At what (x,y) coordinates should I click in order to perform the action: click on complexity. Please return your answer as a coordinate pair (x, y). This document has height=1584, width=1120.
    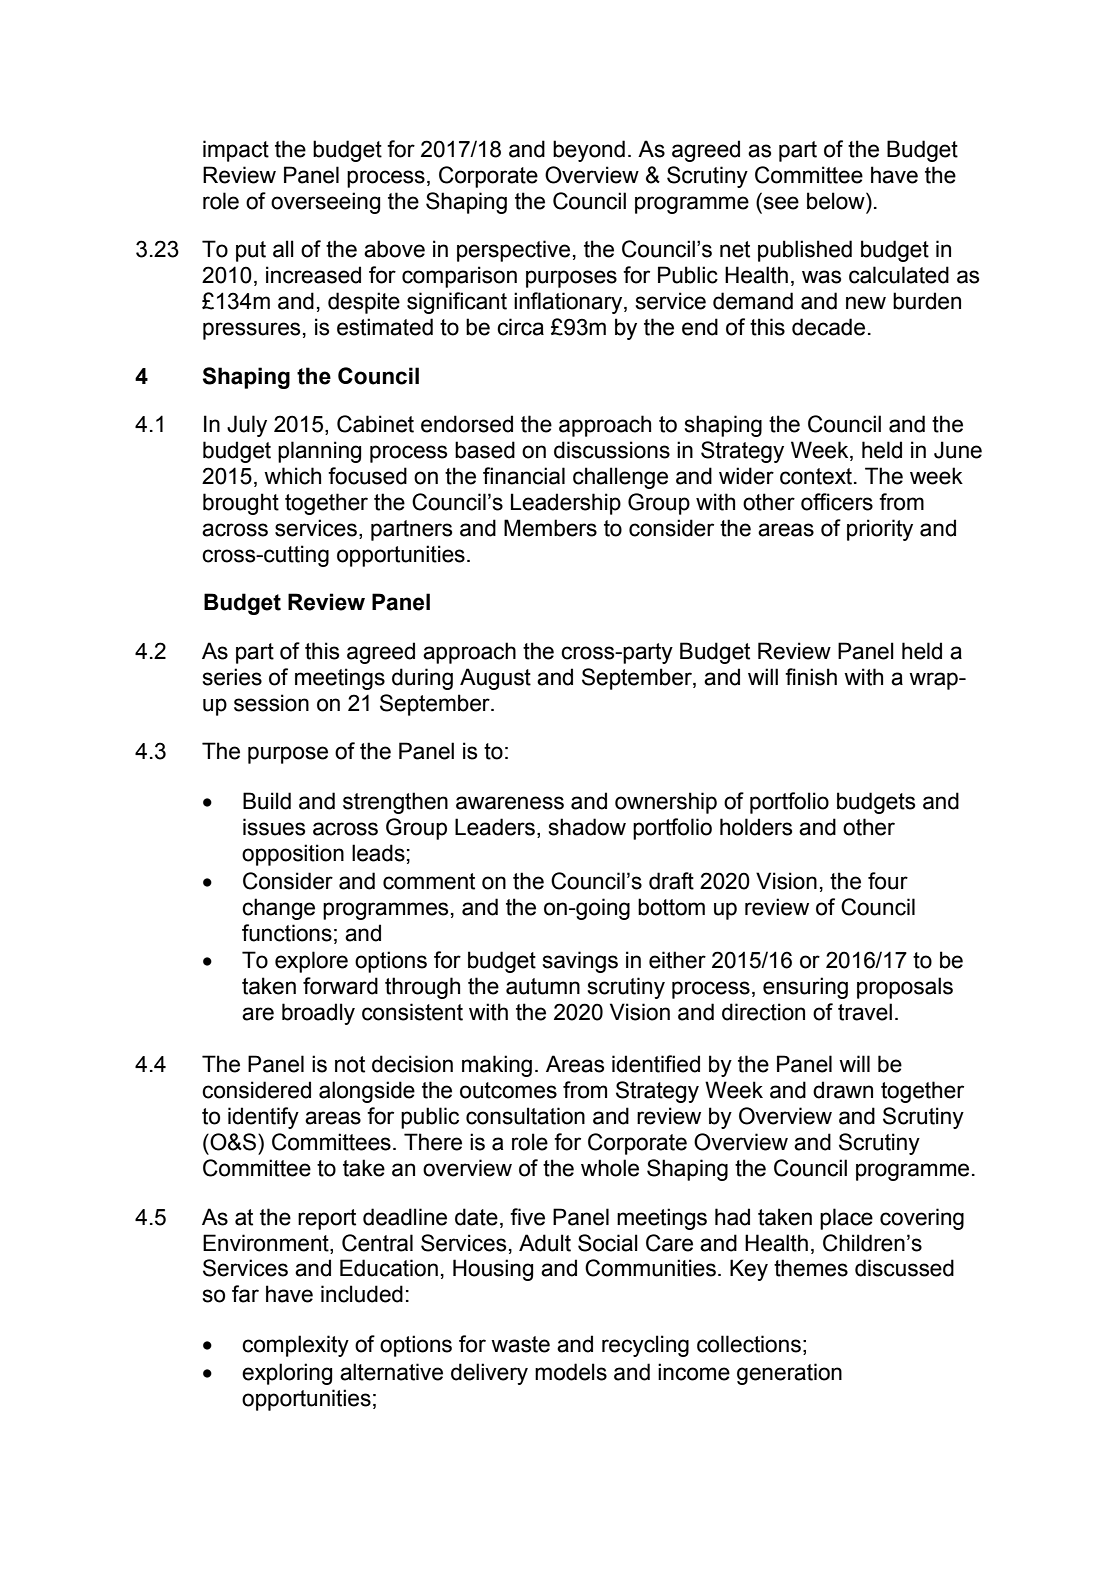
    Looking at the image, I should click on (295, 1346).
